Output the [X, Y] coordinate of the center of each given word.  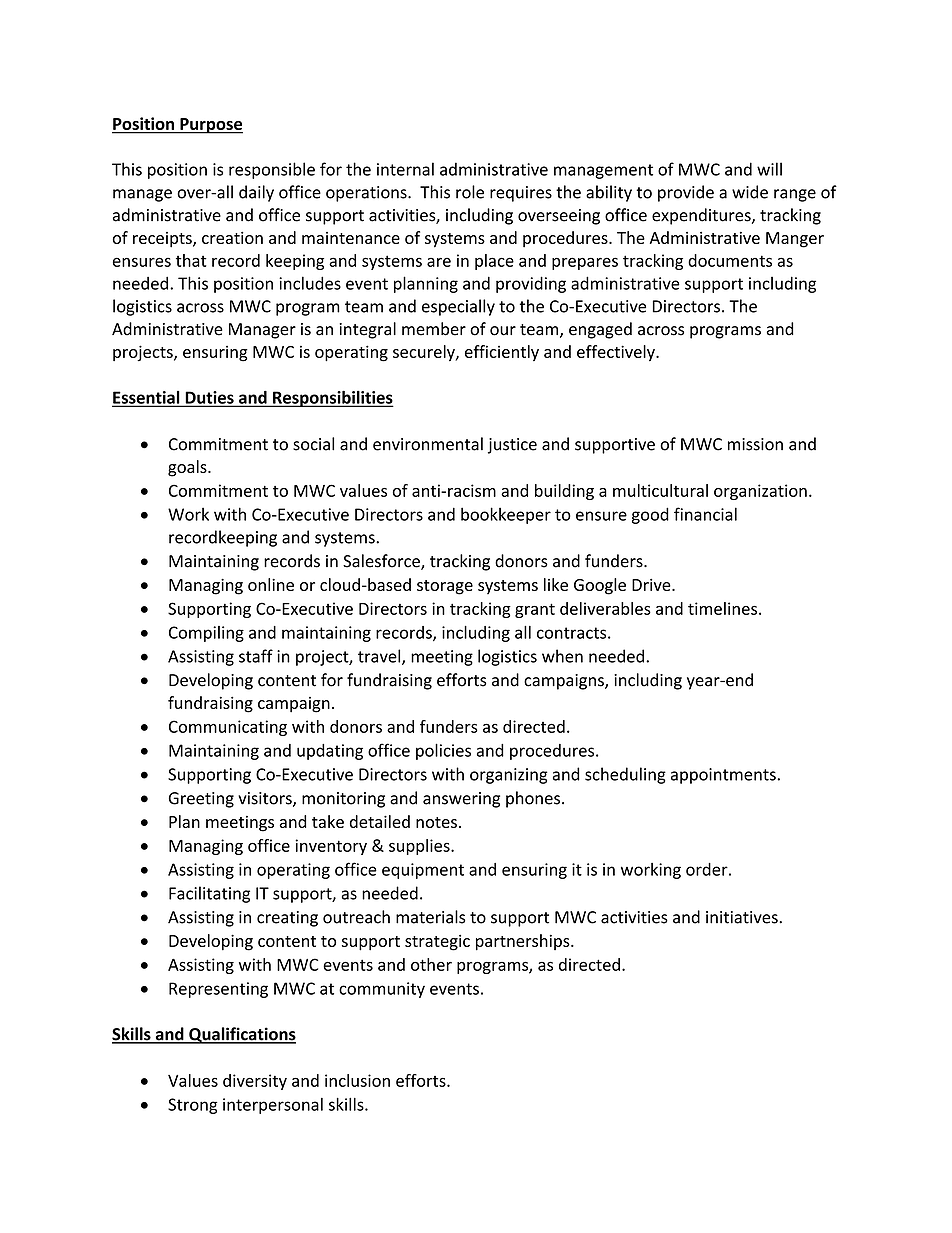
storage [445, 587]
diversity [255, 1082]
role [470, 192]
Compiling [206, 634]
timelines [724, 608]
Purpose [210, 126]
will [769, 169]
